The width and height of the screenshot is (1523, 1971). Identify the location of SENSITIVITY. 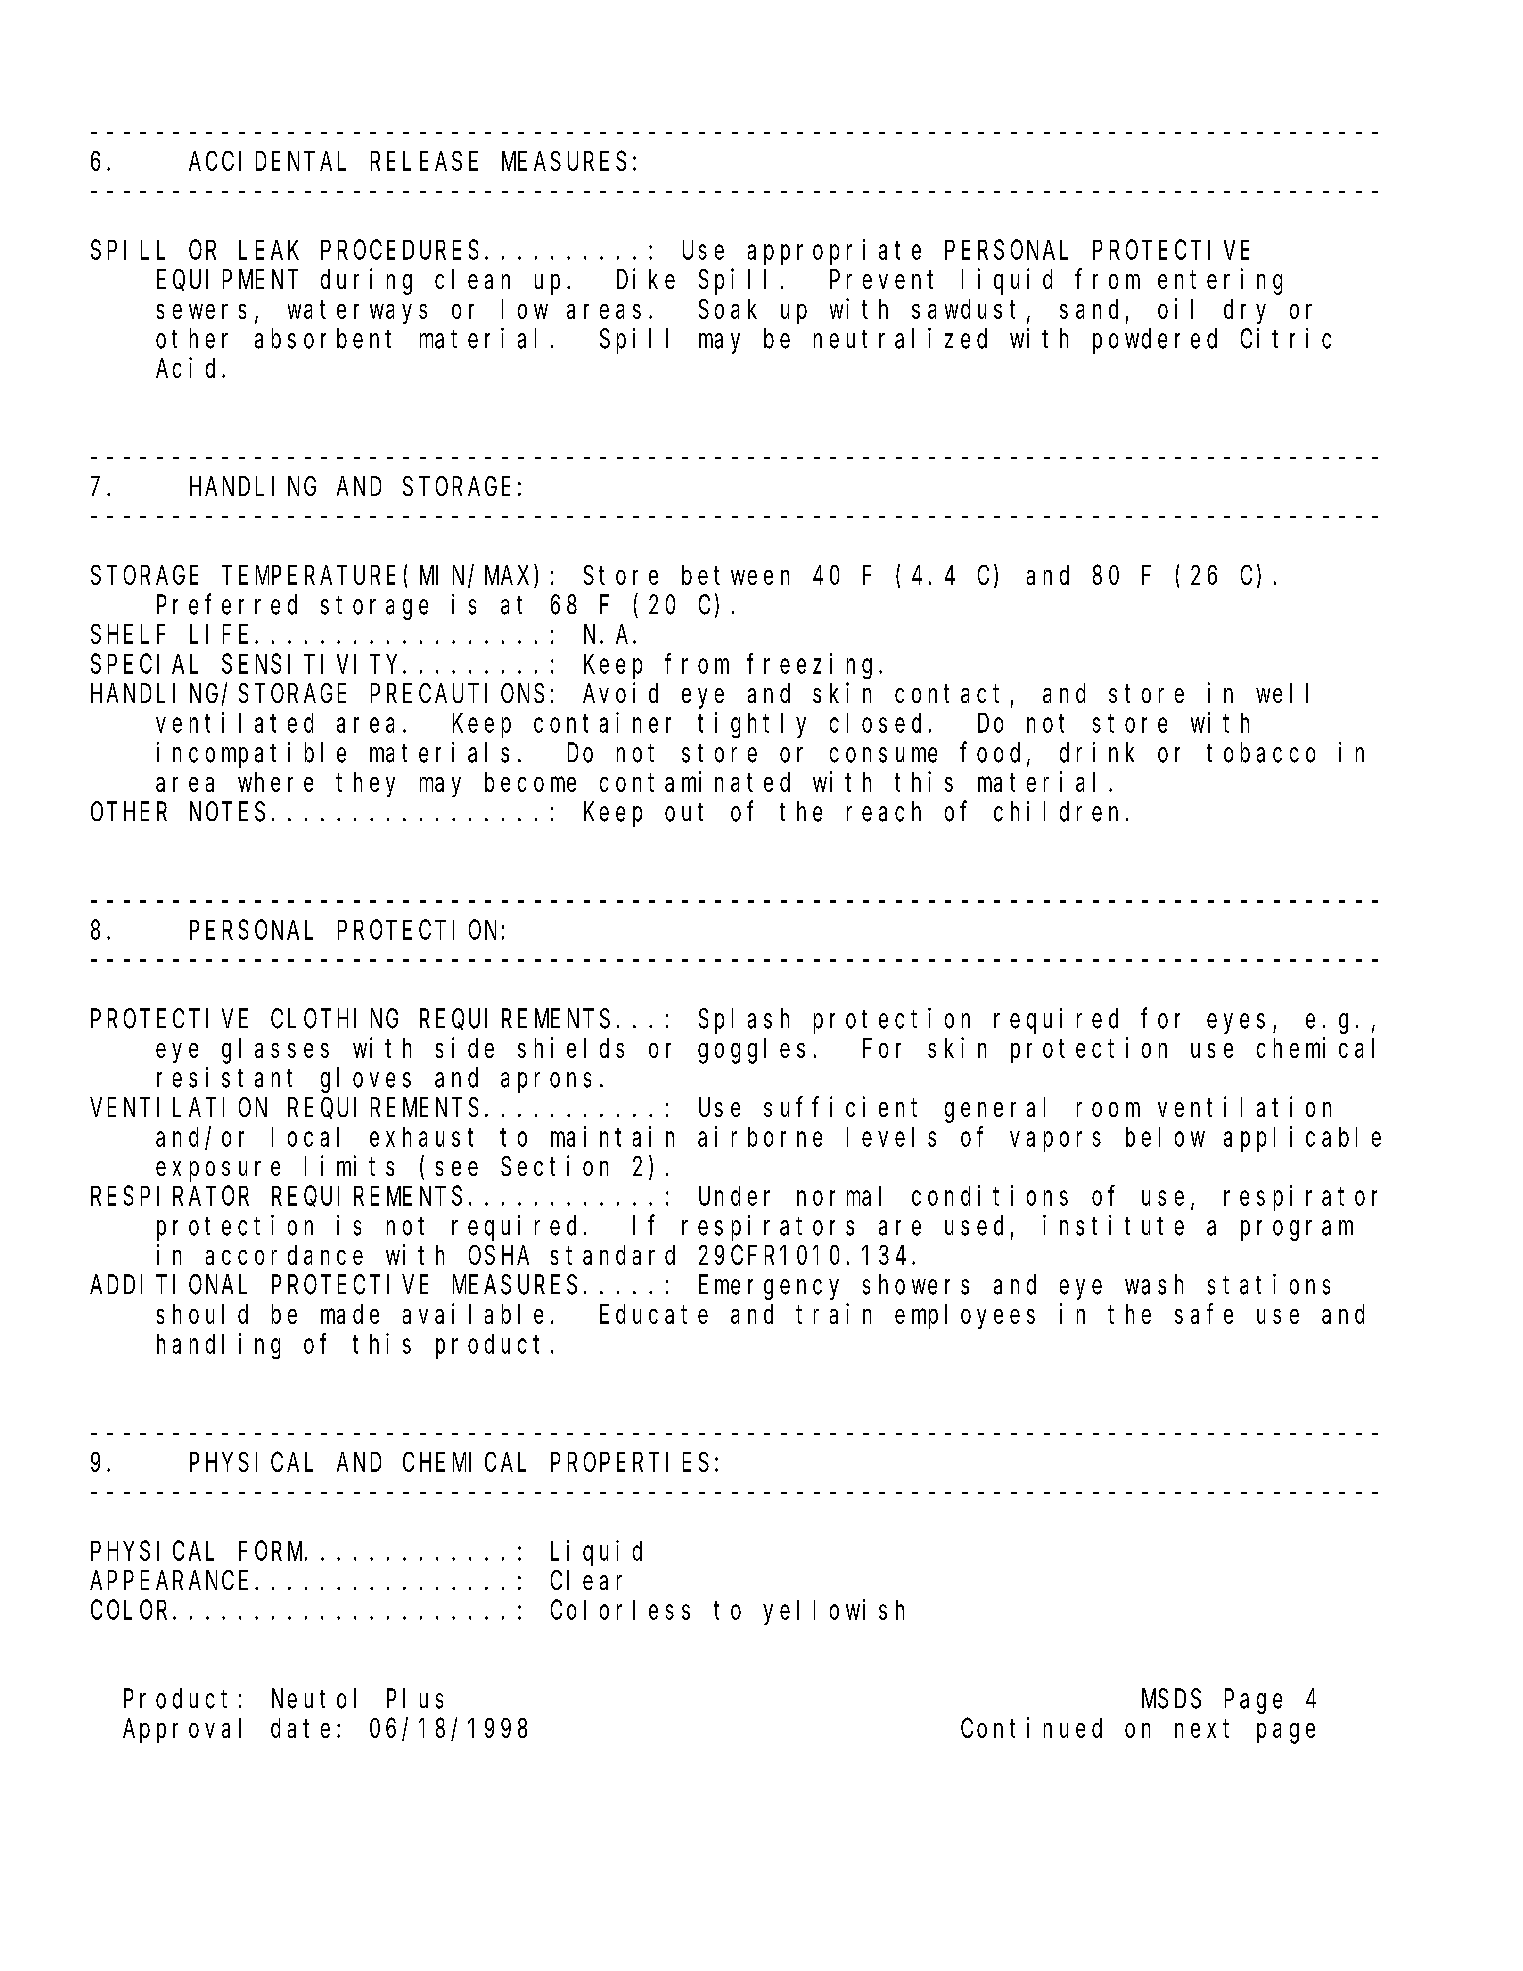
(313, 664).
